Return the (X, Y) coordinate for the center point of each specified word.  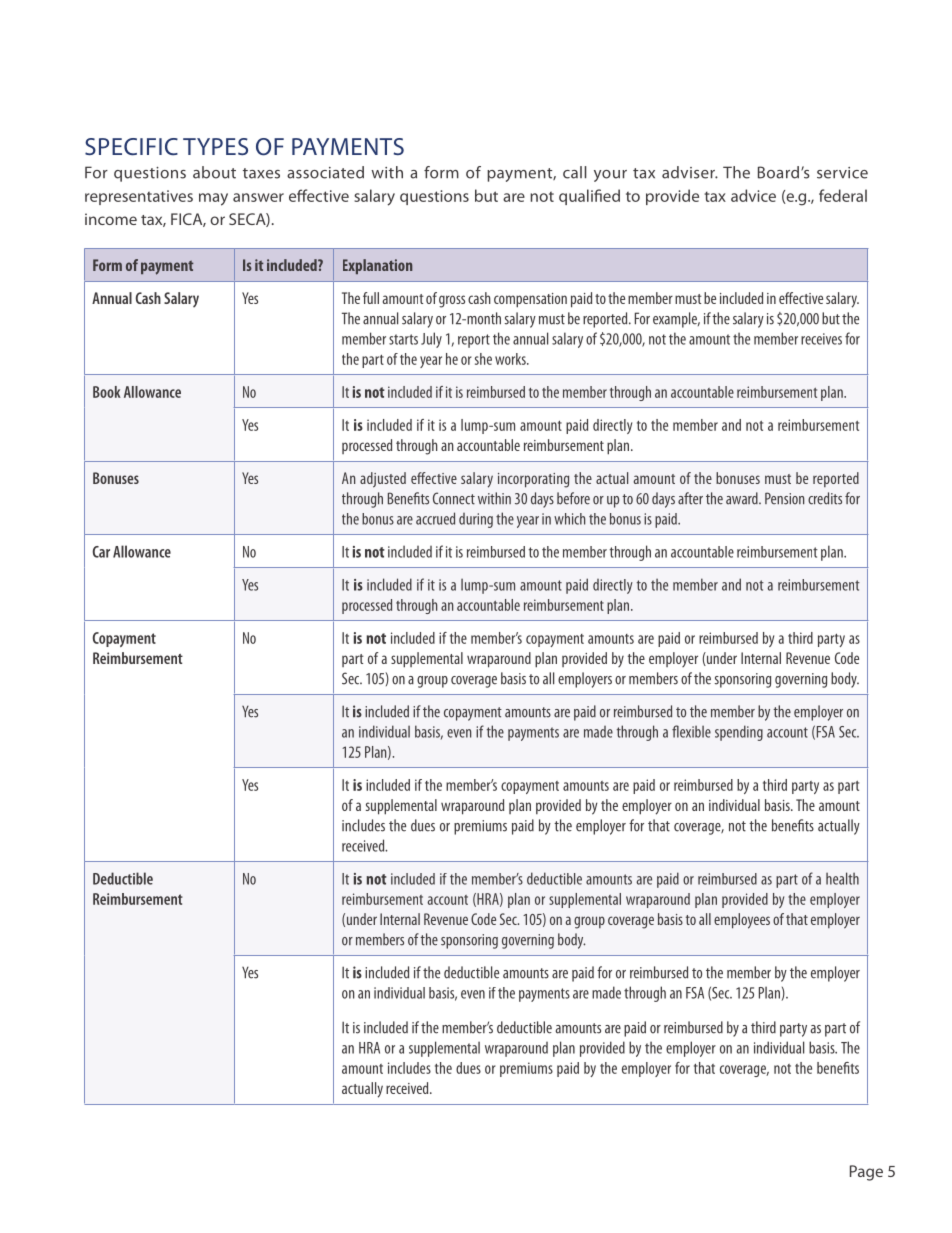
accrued (435, 518)
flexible (691, 731)
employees (742, 921)
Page (866, 1173)
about (214, 172)
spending (739, 733)
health (842, 878)
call (575, 172)
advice (753, 195)
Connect (454, 498)
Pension (784, 498)
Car (101, 552)
